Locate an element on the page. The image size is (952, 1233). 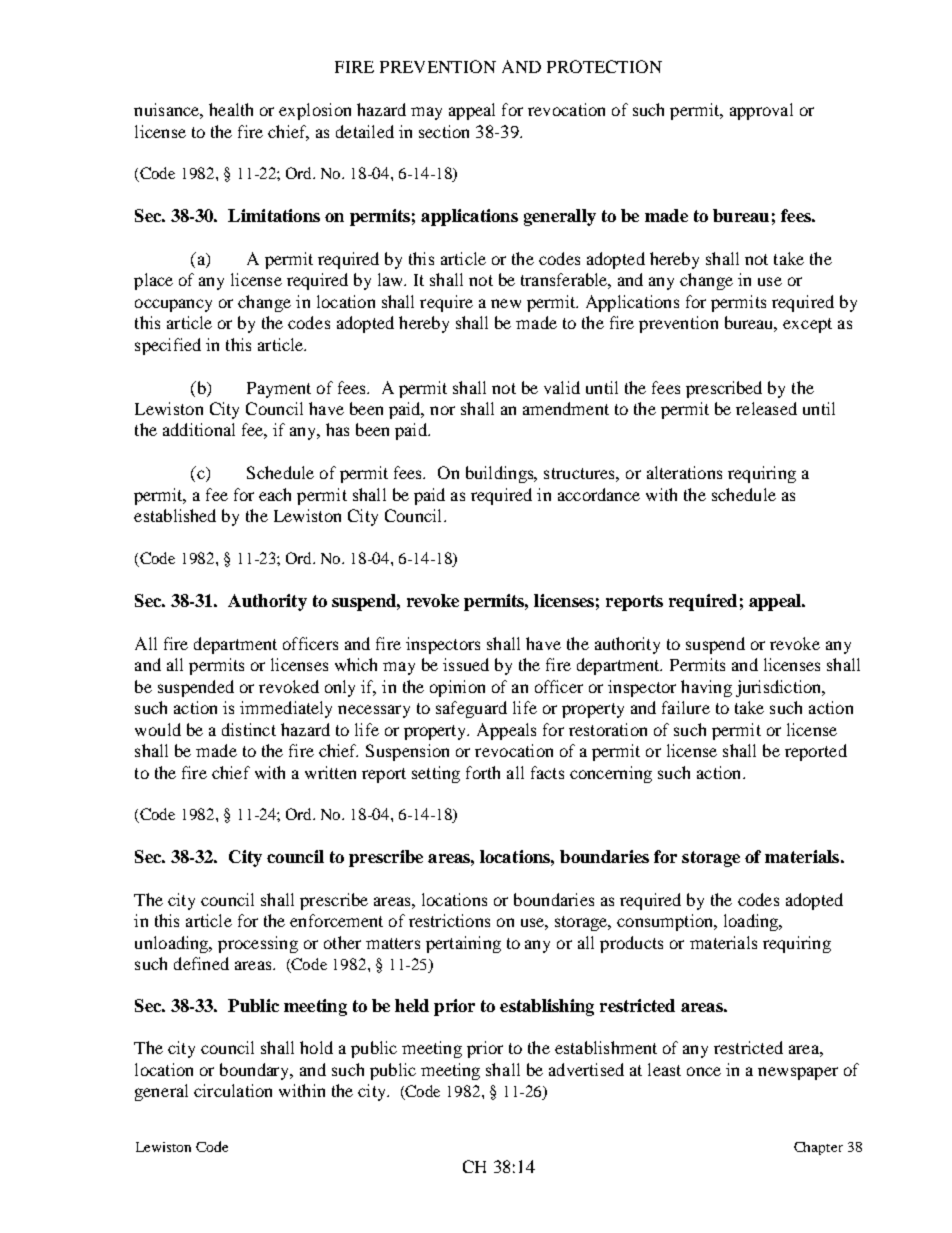
having is located at coordinates (706, 688).
